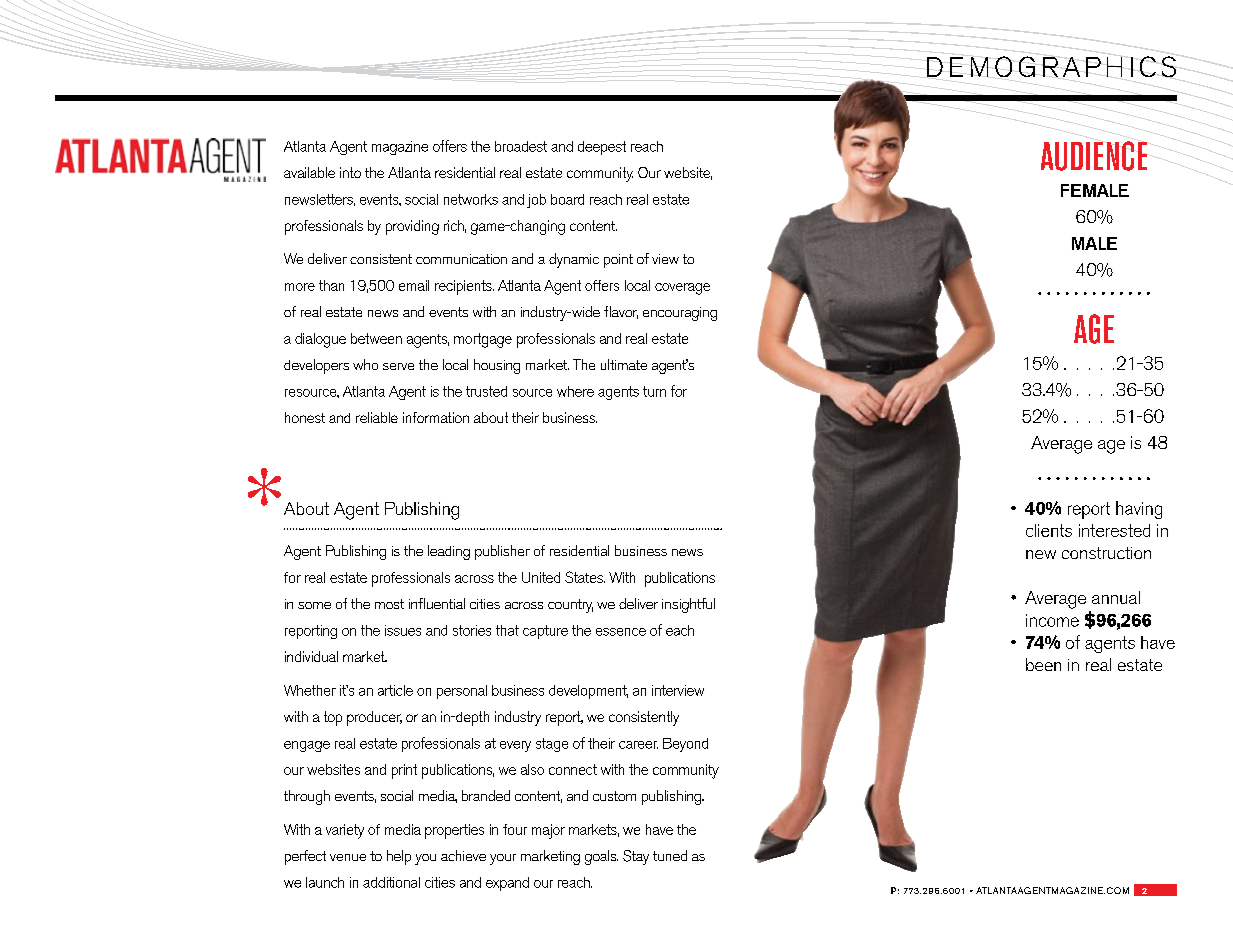 The image size is (1233, 952). What do you see at coordinates (1094, 156) in the screenshot?
I see `AUDIENCE` at bounding box center [1094, 156].
